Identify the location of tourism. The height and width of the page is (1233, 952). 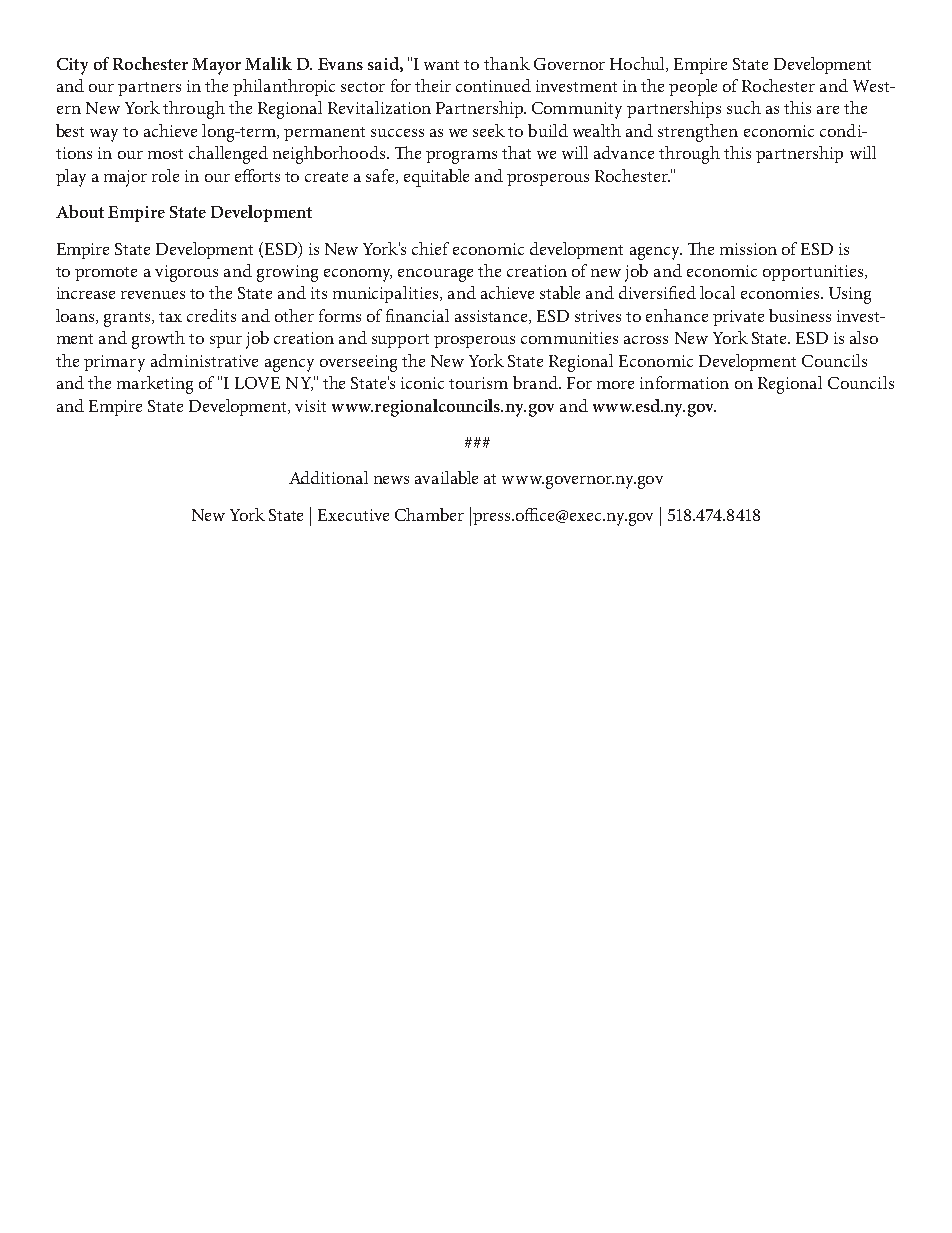
(478, 383).
